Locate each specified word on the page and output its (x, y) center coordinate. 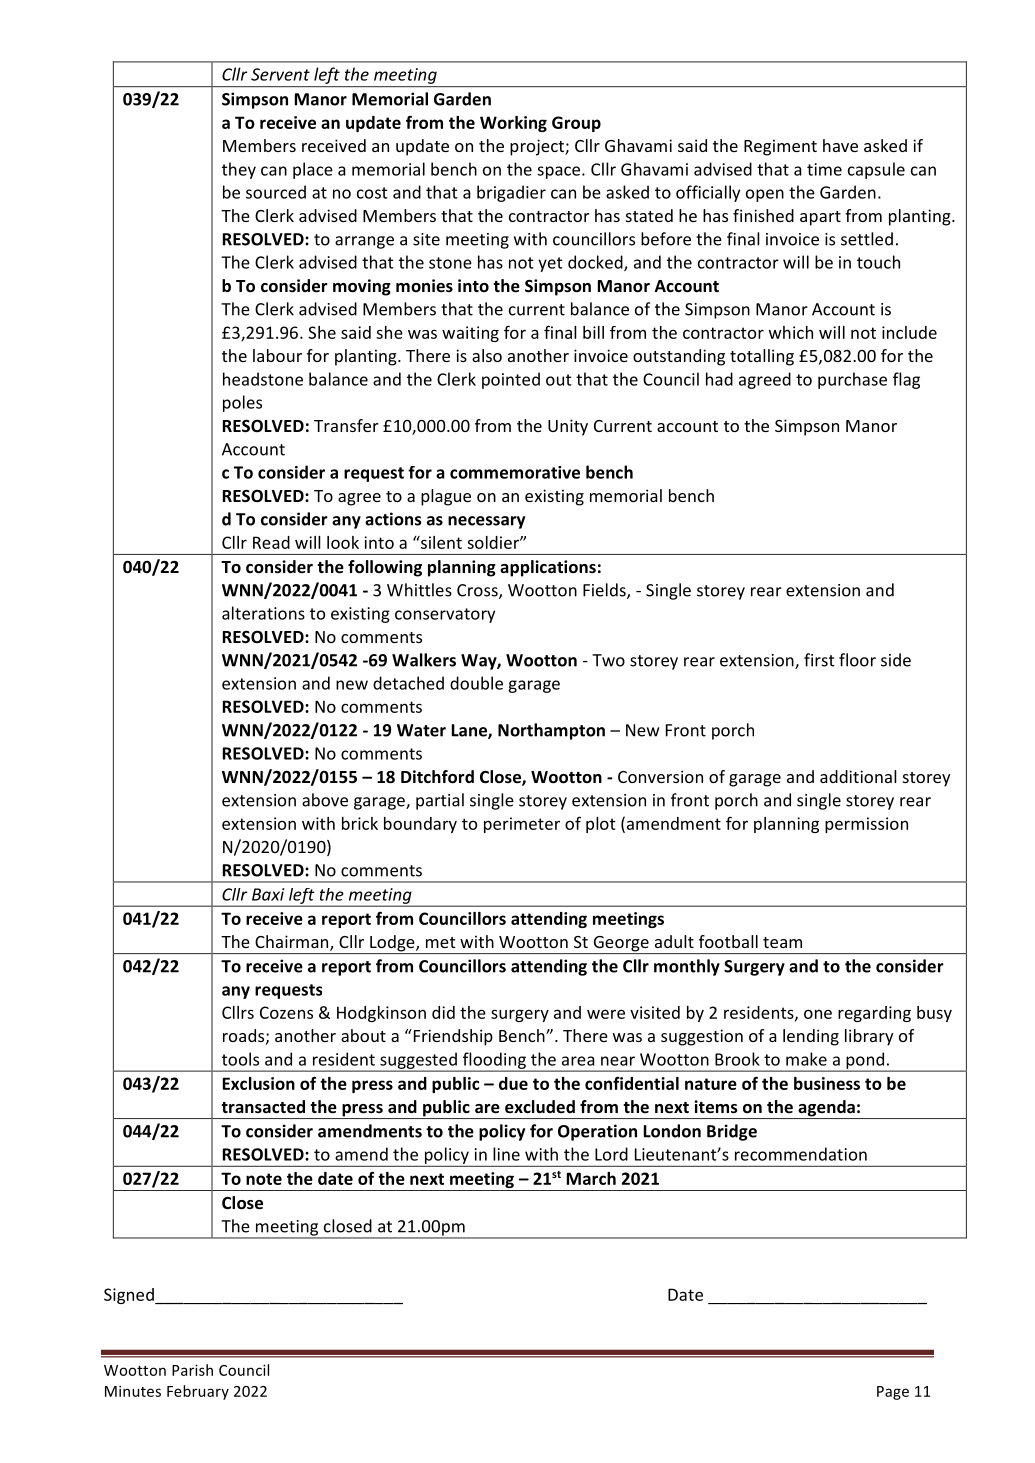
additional (858, 776)
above (325, 800)
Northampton (551, 731)
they (239, 170)
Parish (192, 1370)
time (824, 169)
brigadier (511, 193)
